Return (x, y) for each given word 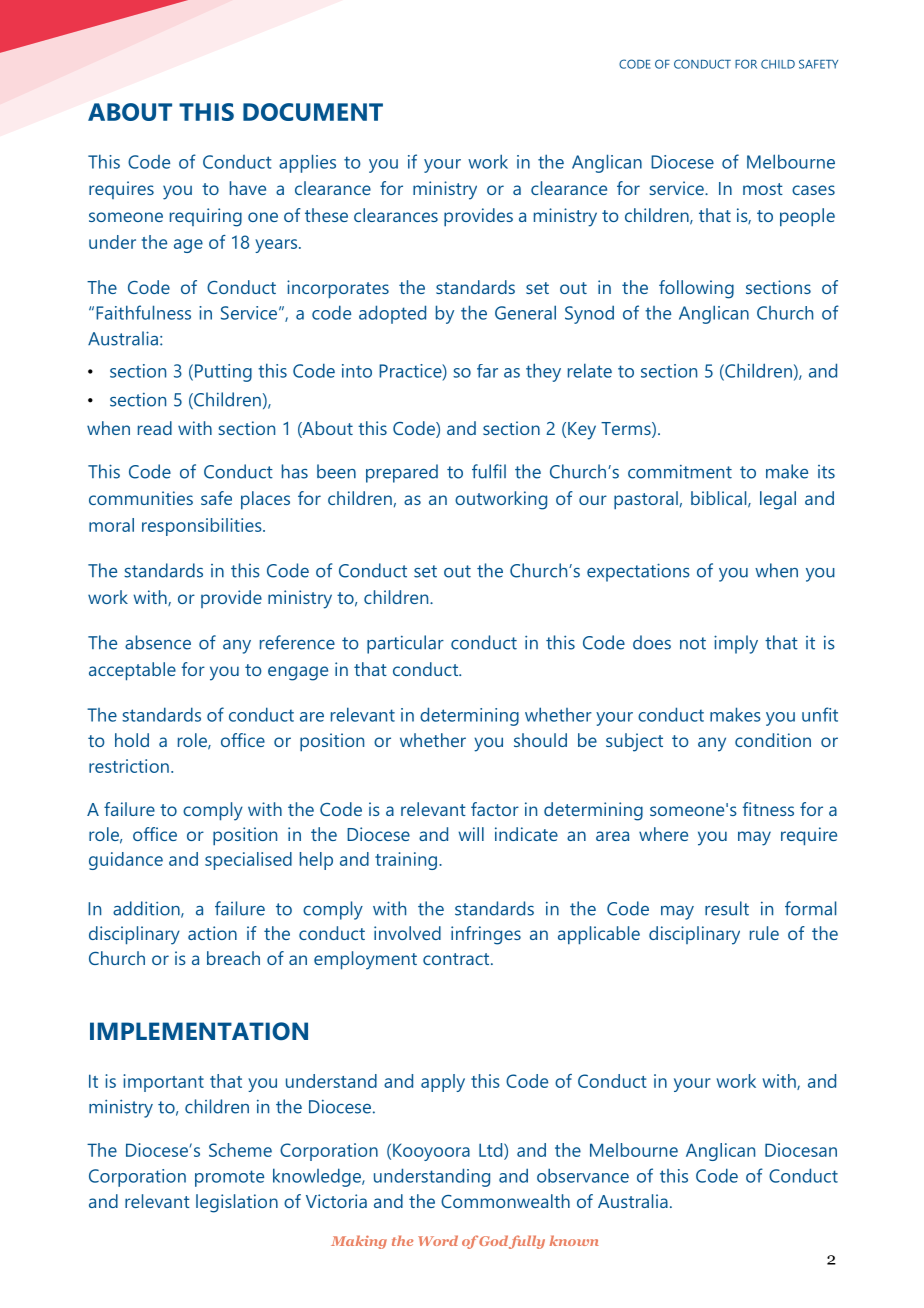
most (763, 189)
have (248, 188)
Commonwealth (505, 1201)
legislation (237, 1203)
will (471, 834)
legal (778, 500)
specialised (248, 861)
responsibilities (203, 527)
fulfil (489, 471)
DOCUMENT (313, 112)
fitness (768, 809)
